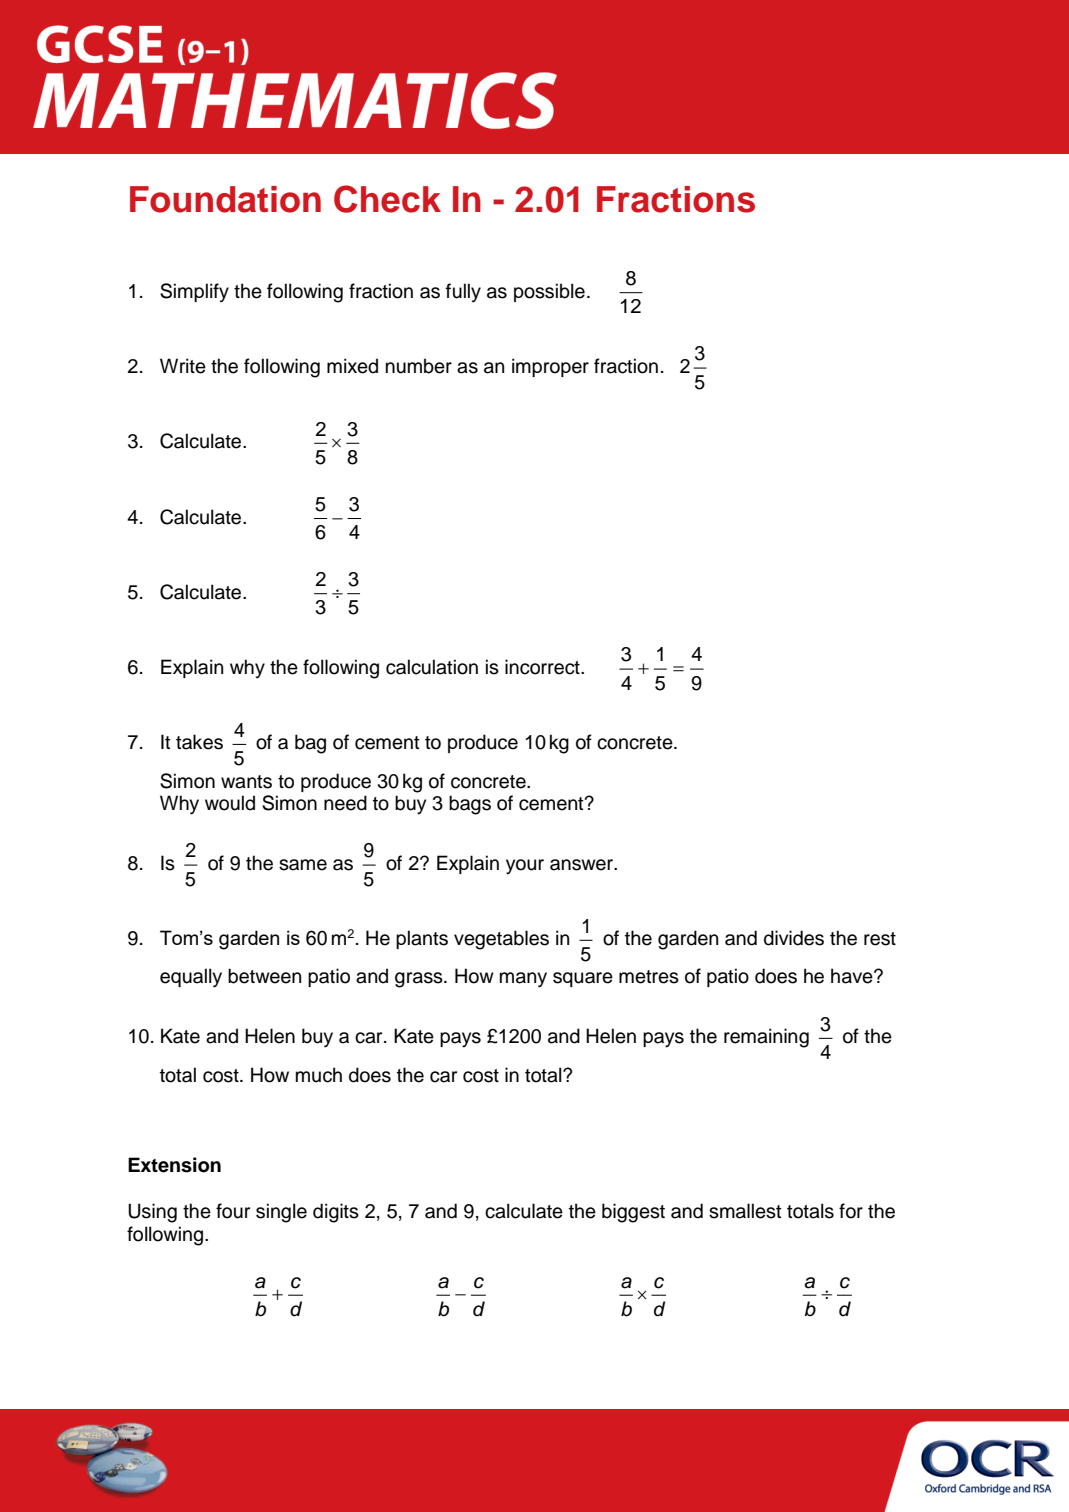  What do you see at coordinates (633, 1213) in the page?
I see `biggest` at bounding box center [633, 1213].
